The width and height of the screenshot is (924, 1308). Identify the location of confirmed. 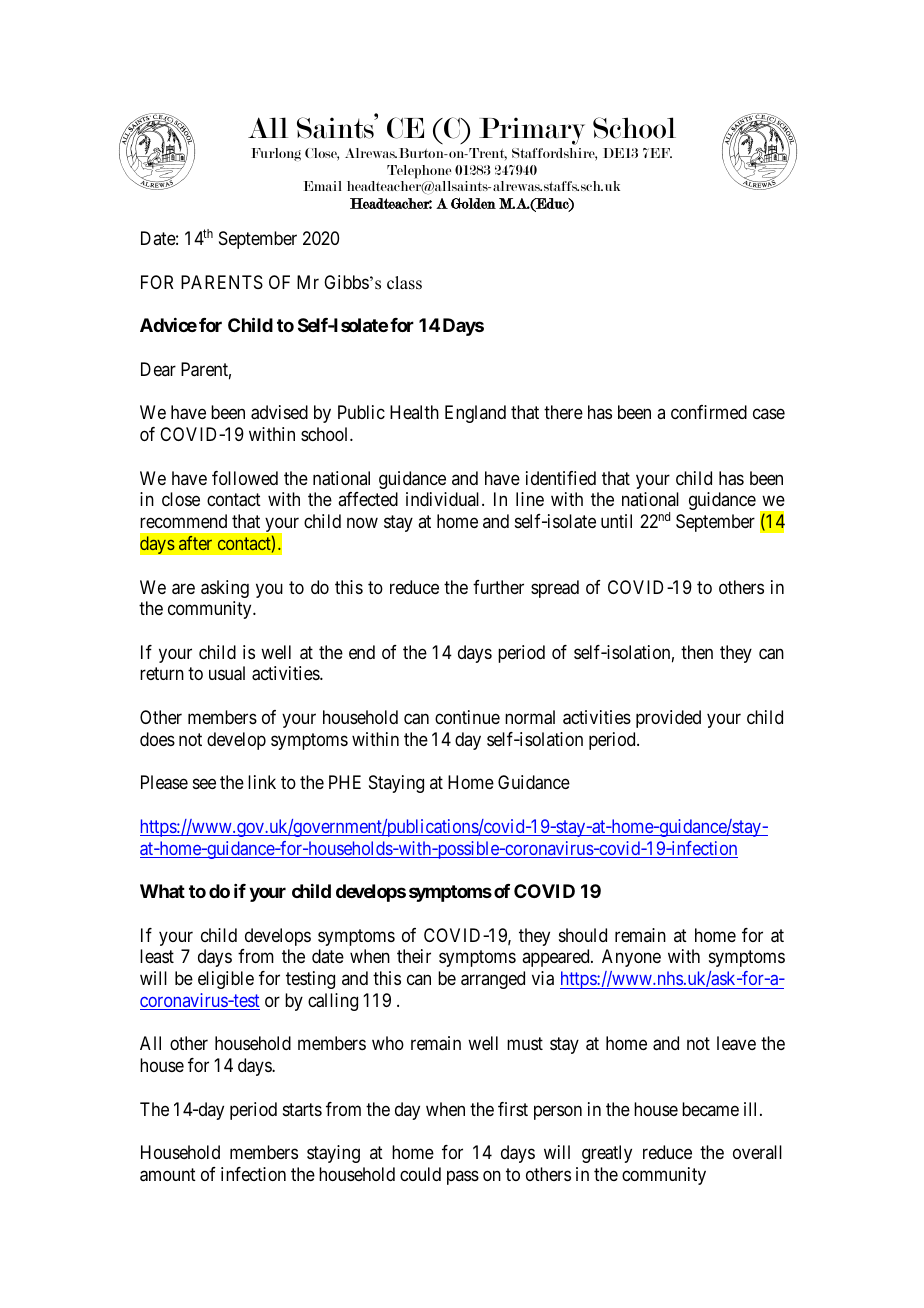
(709, 412).
